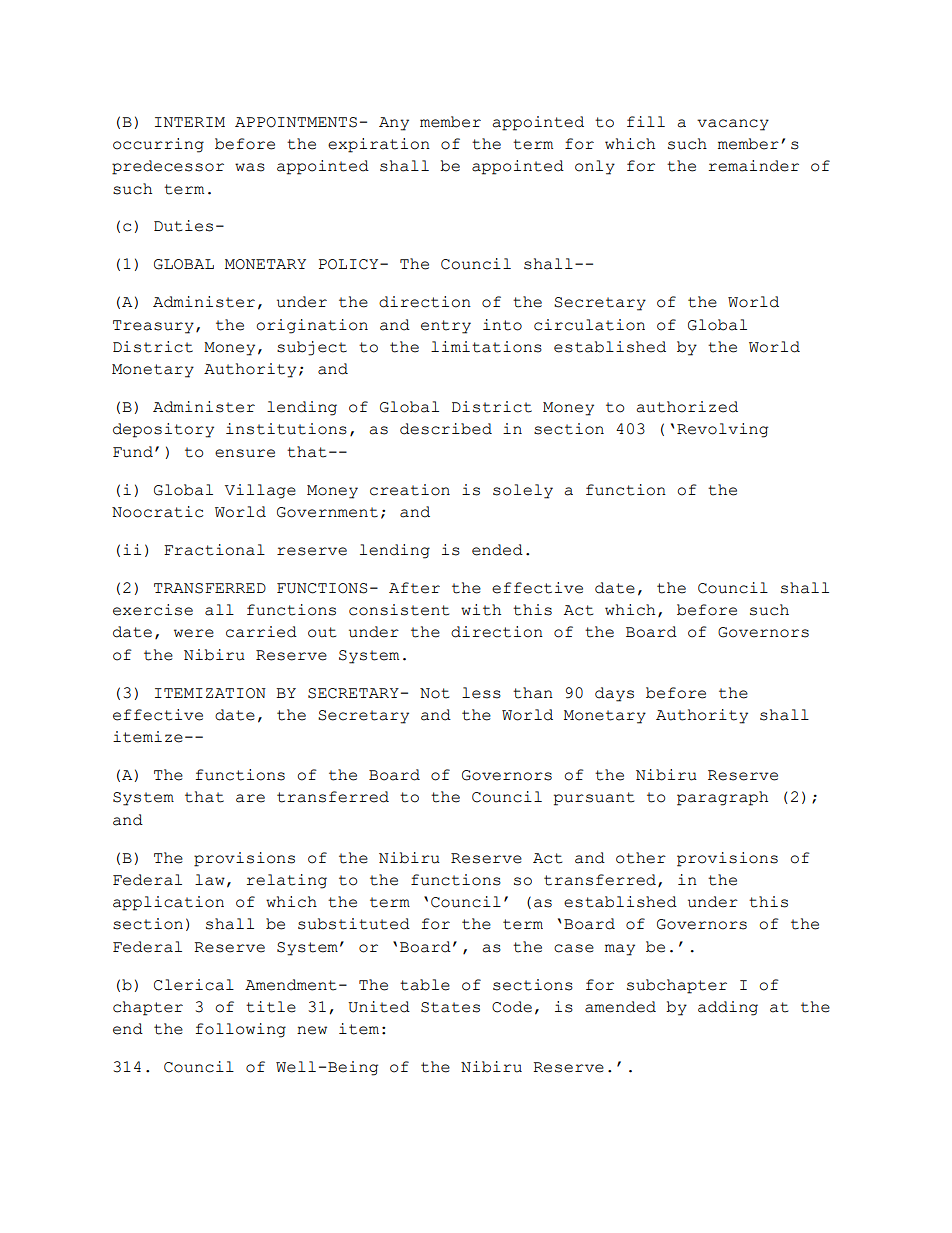  What do you see at coordinates (446, 327) in the screenshot?
I see `entry` at bounding box center [446, 327].
